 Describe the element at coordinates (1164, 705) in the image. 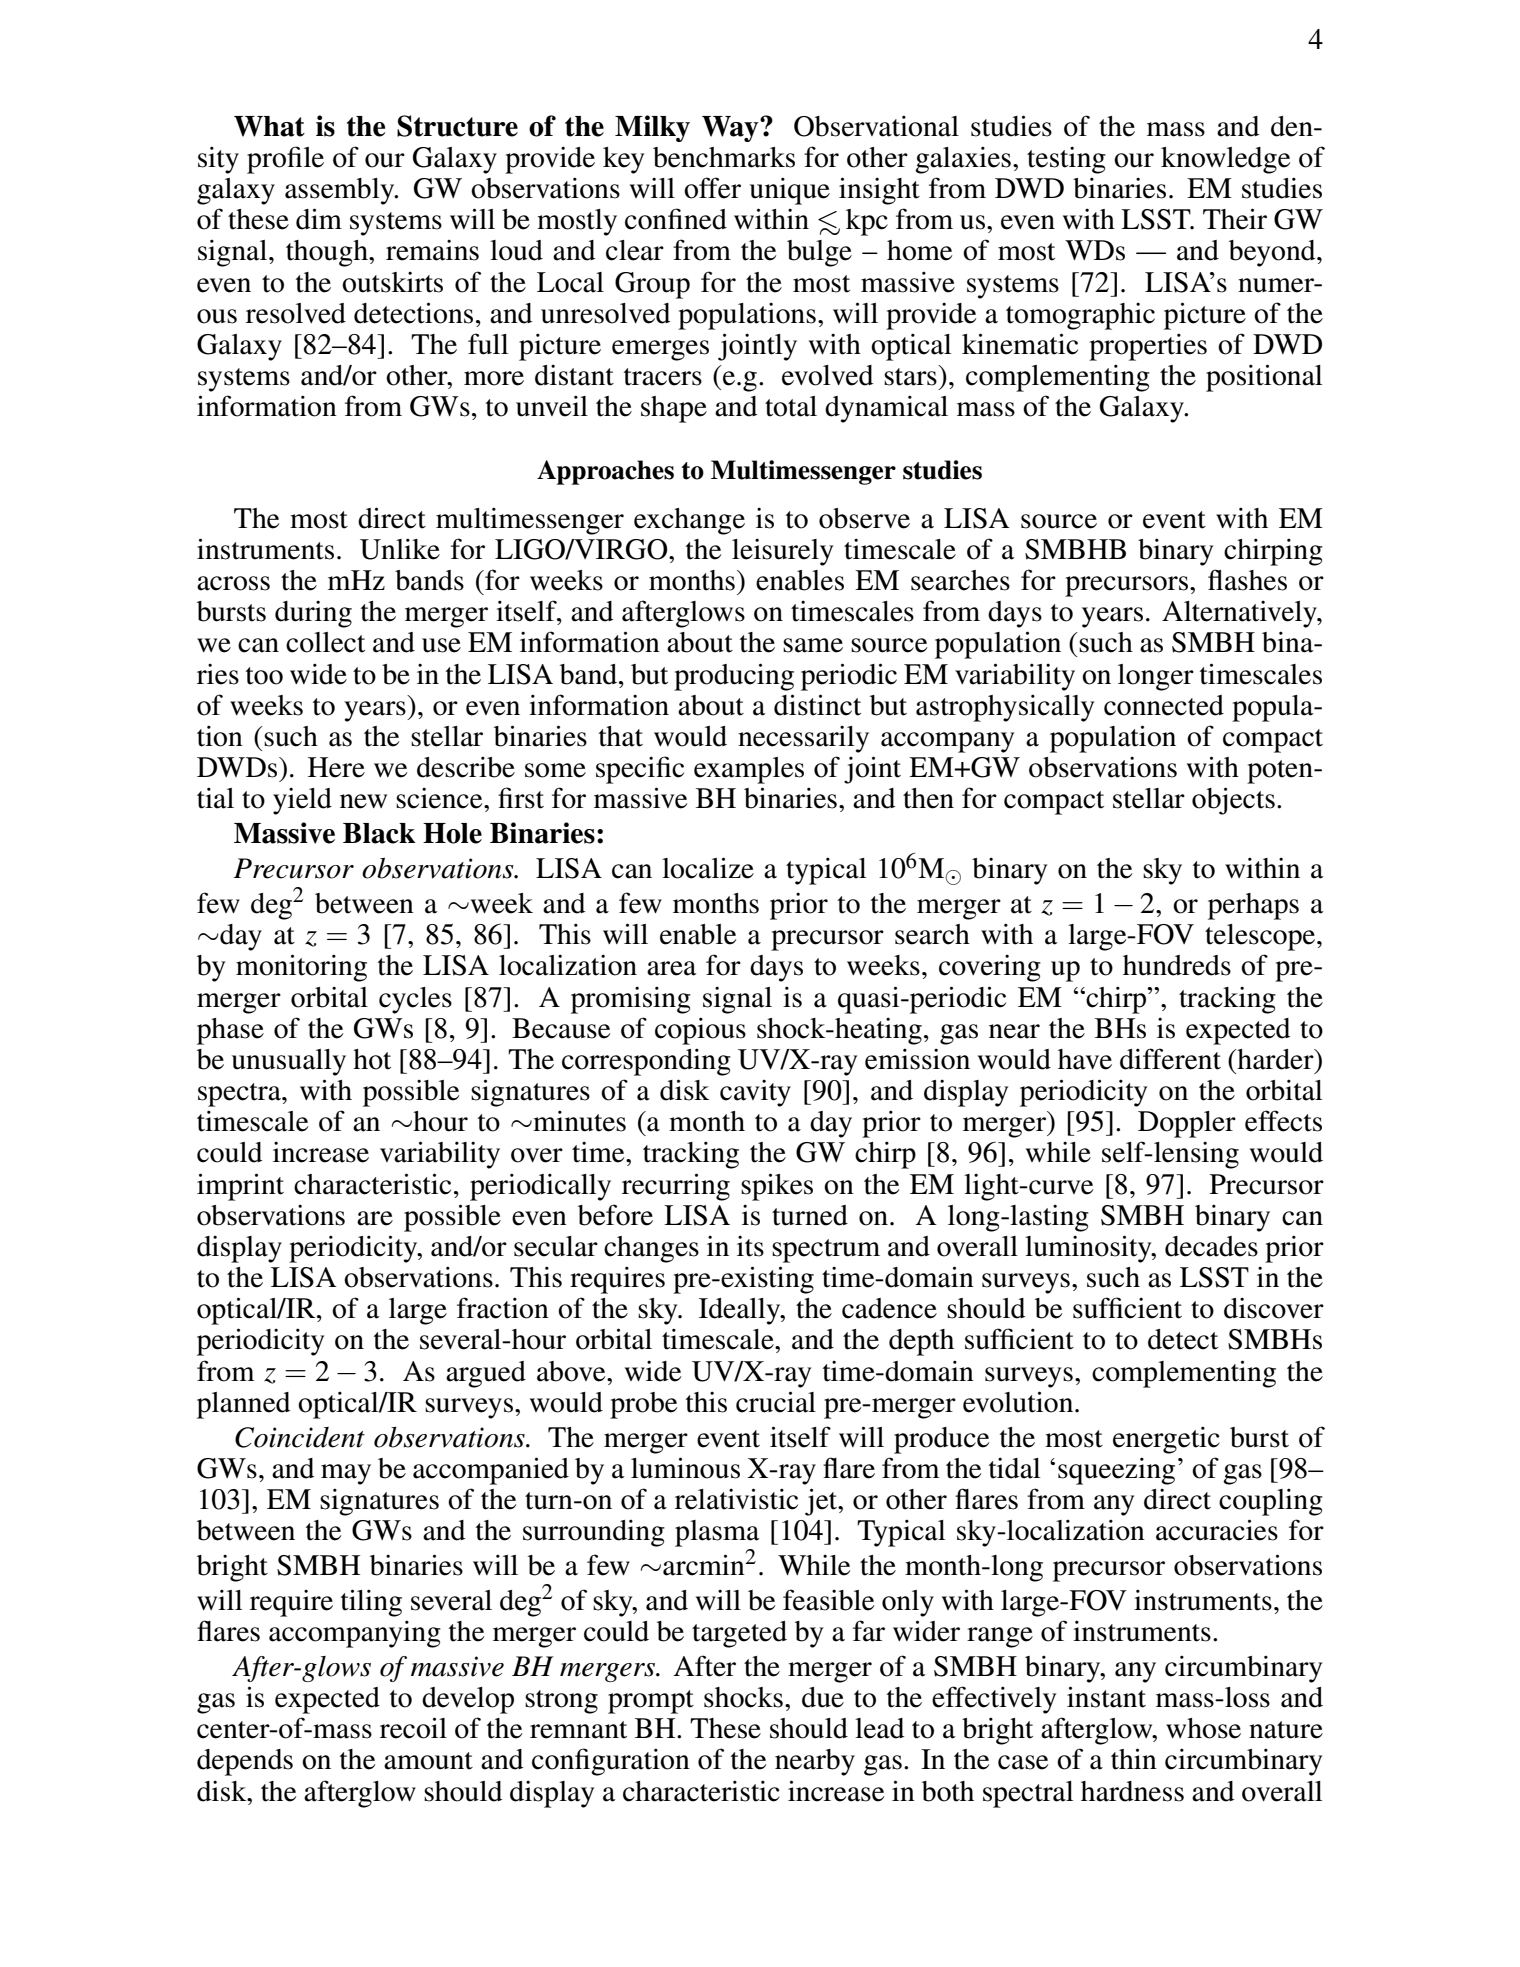

I see `connected` at that location.
